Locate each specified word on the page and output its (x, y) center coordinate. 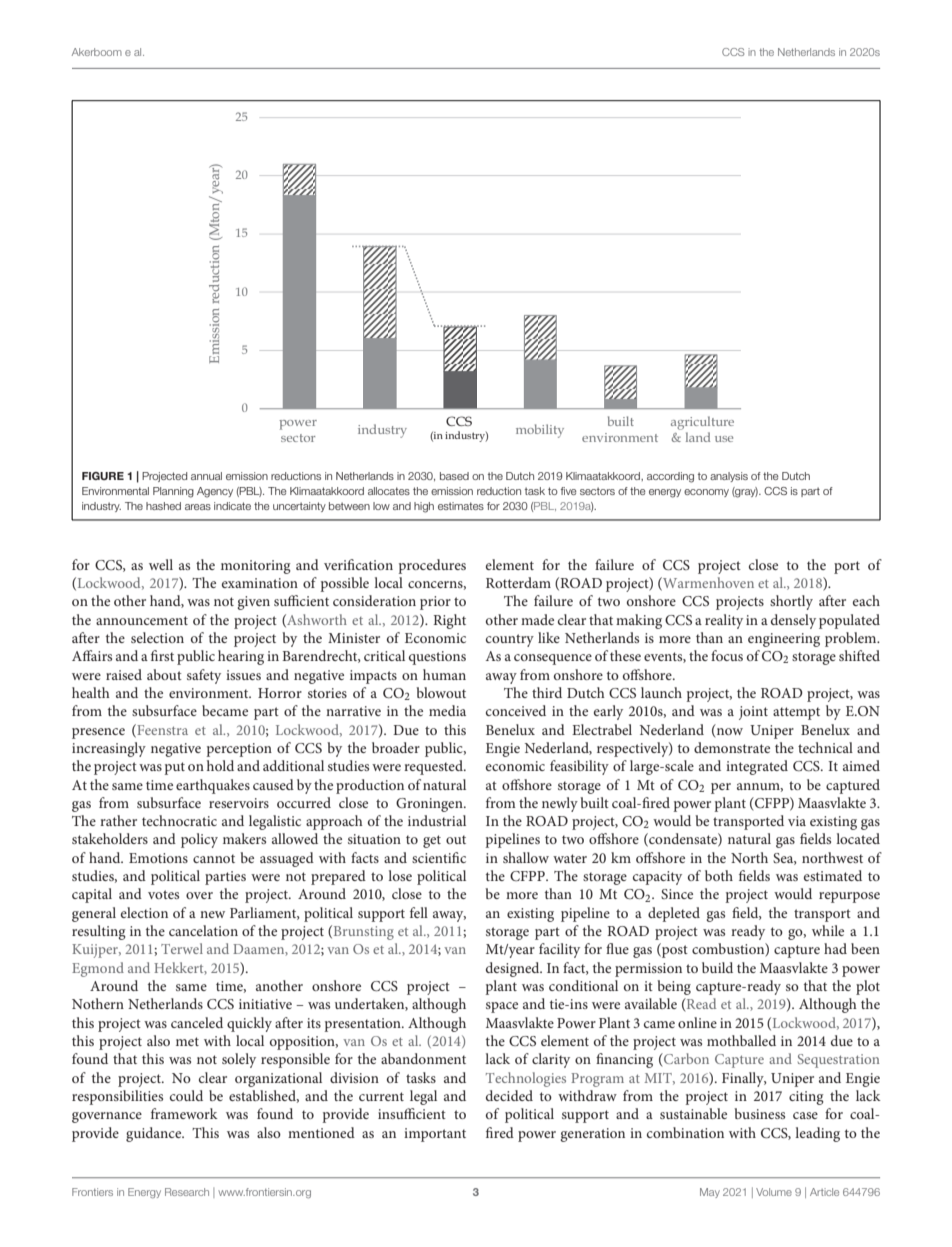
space (502, 1007)
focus (727, 655)
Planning (173, 492)
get (432, 841)
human (444, 674)
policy (199, 840)
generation (592, 1135)
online (697, 1022)
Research (187, 1192)
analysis (729, 477)
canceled (197, 1022)
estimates (461, 506)
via (797, 821)
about (164, 674)
